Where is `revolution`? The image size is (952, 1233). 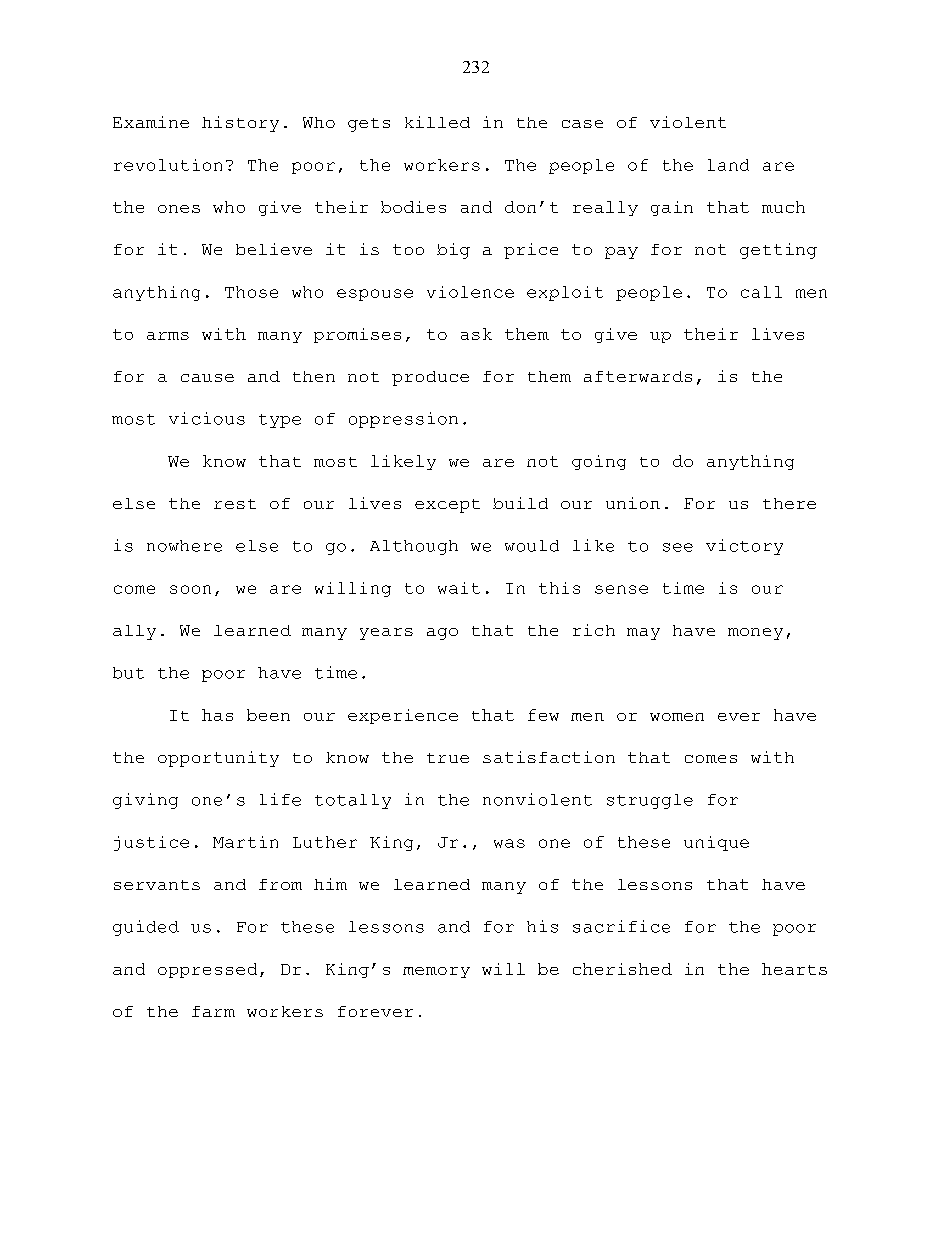 revolution is located at coordinates (168, 165).
